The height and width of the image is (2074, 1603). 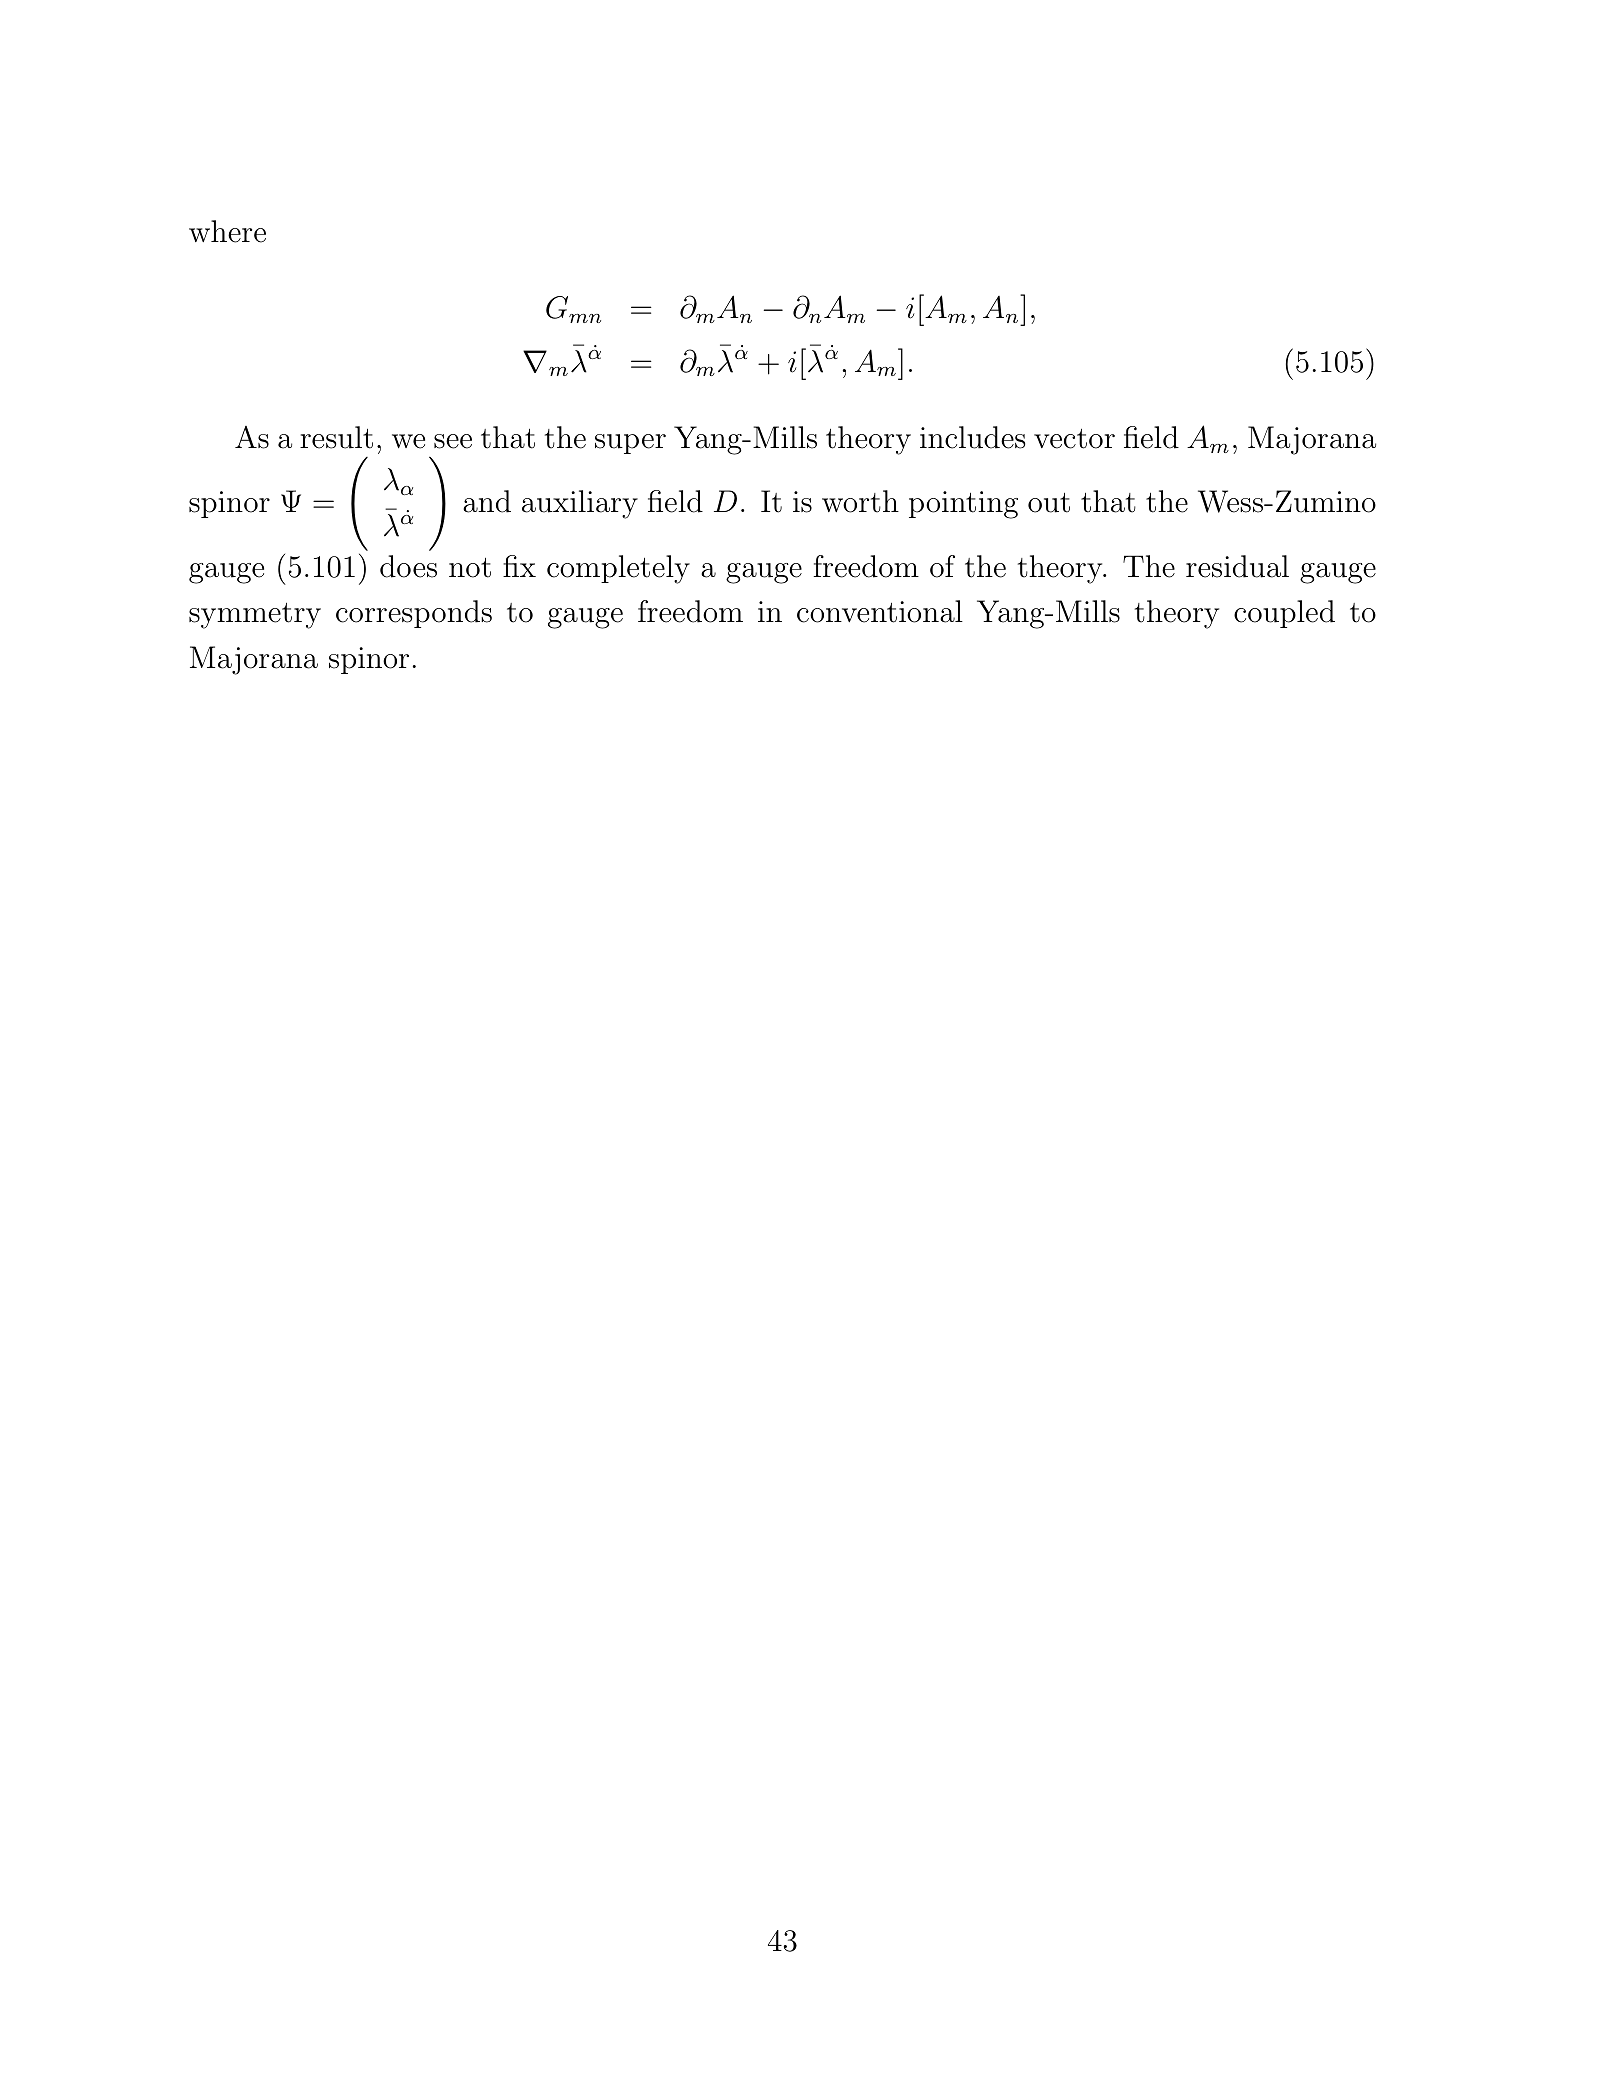 What do you see at coordinates (336, 437) in the image?
I see `result` at bounding box center [336, 437].
